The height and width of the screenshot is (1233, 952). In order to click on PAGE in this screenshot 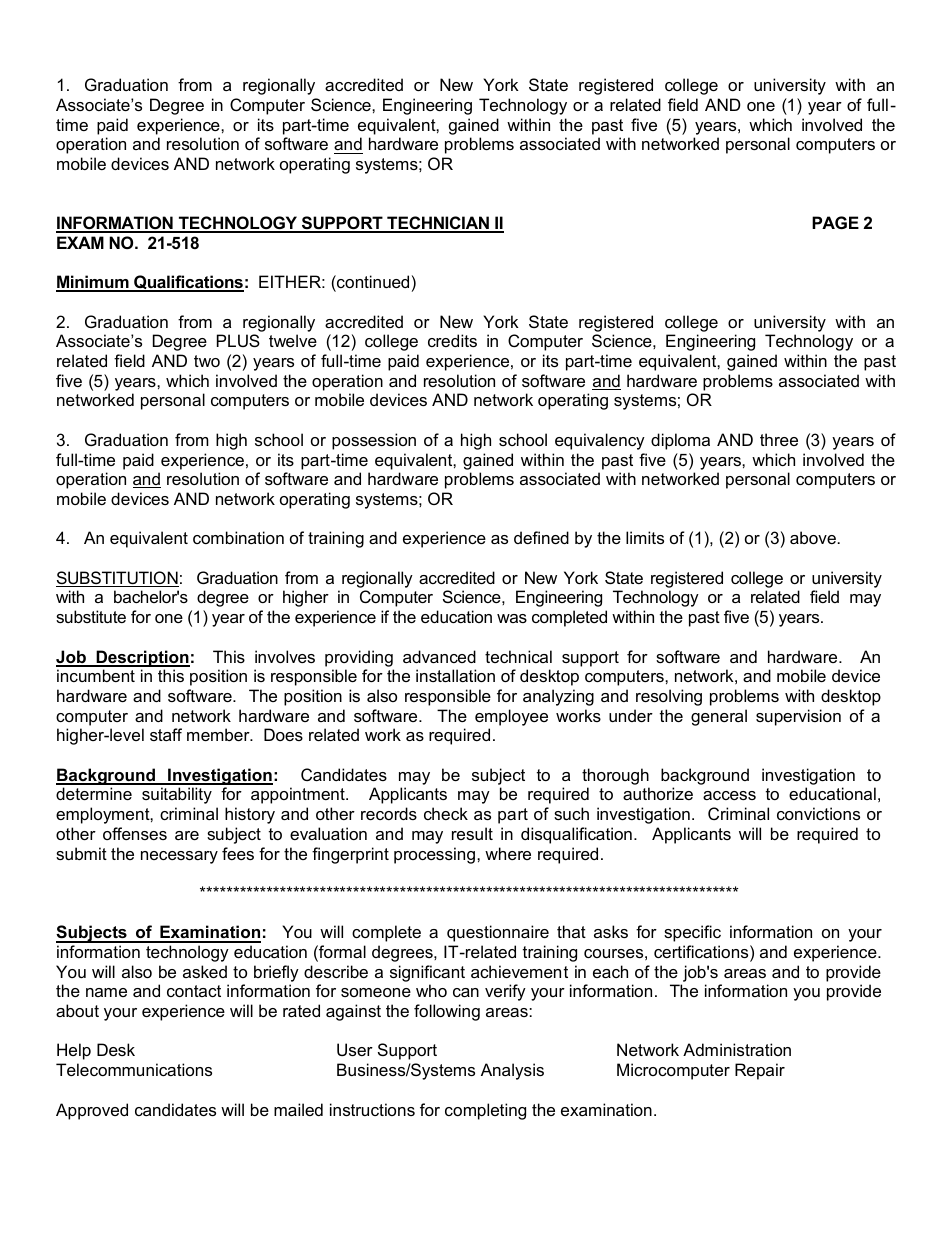, I will do `click(835, 222)`.
